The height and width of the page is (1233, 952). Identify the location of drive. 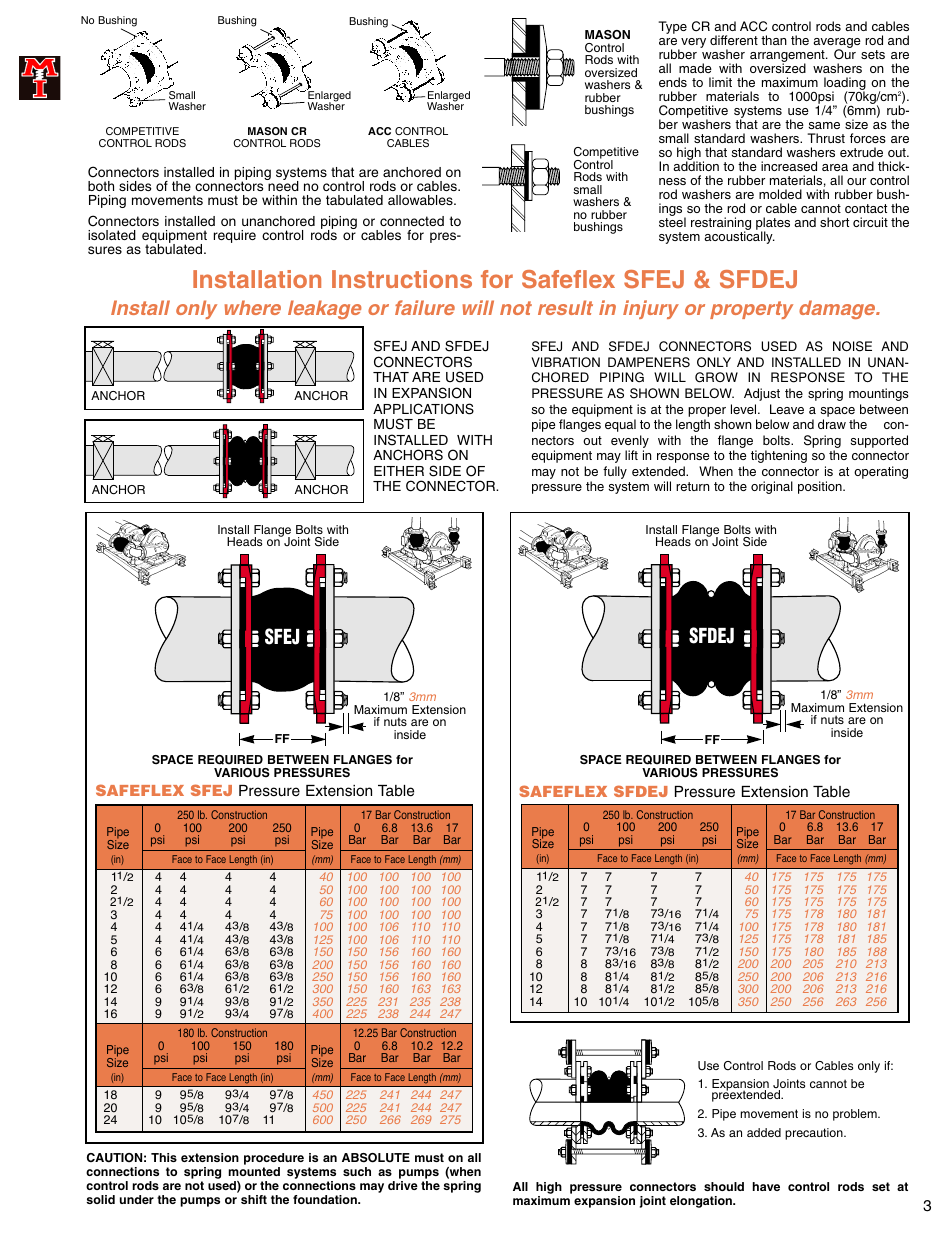
(403, 1185).
